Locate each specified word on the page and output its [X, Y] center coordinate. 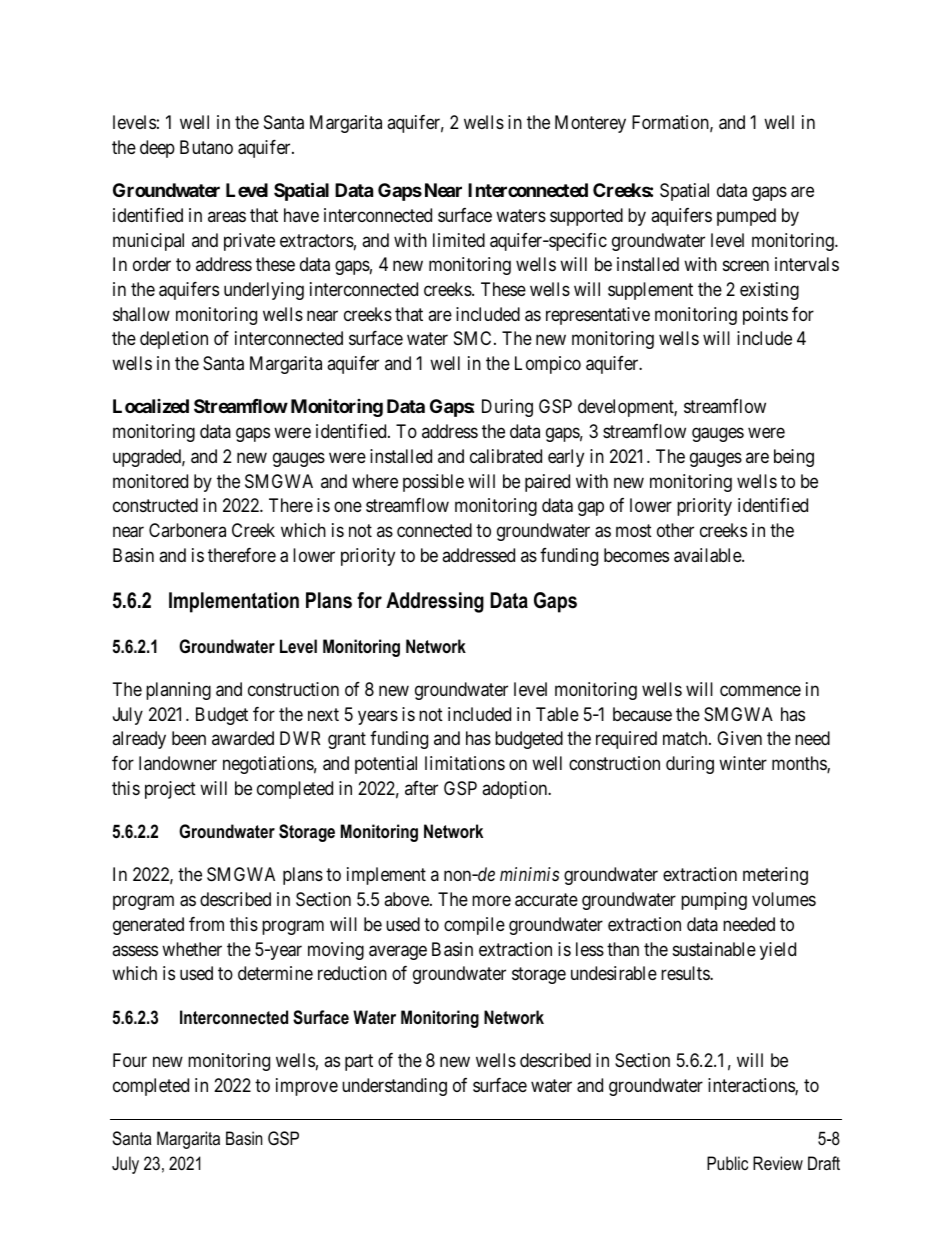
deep [157, 149]
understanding [394, 1087]
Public [727, 1163]
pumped [746, 217]
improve [307, 1087]
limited [459, 240]
